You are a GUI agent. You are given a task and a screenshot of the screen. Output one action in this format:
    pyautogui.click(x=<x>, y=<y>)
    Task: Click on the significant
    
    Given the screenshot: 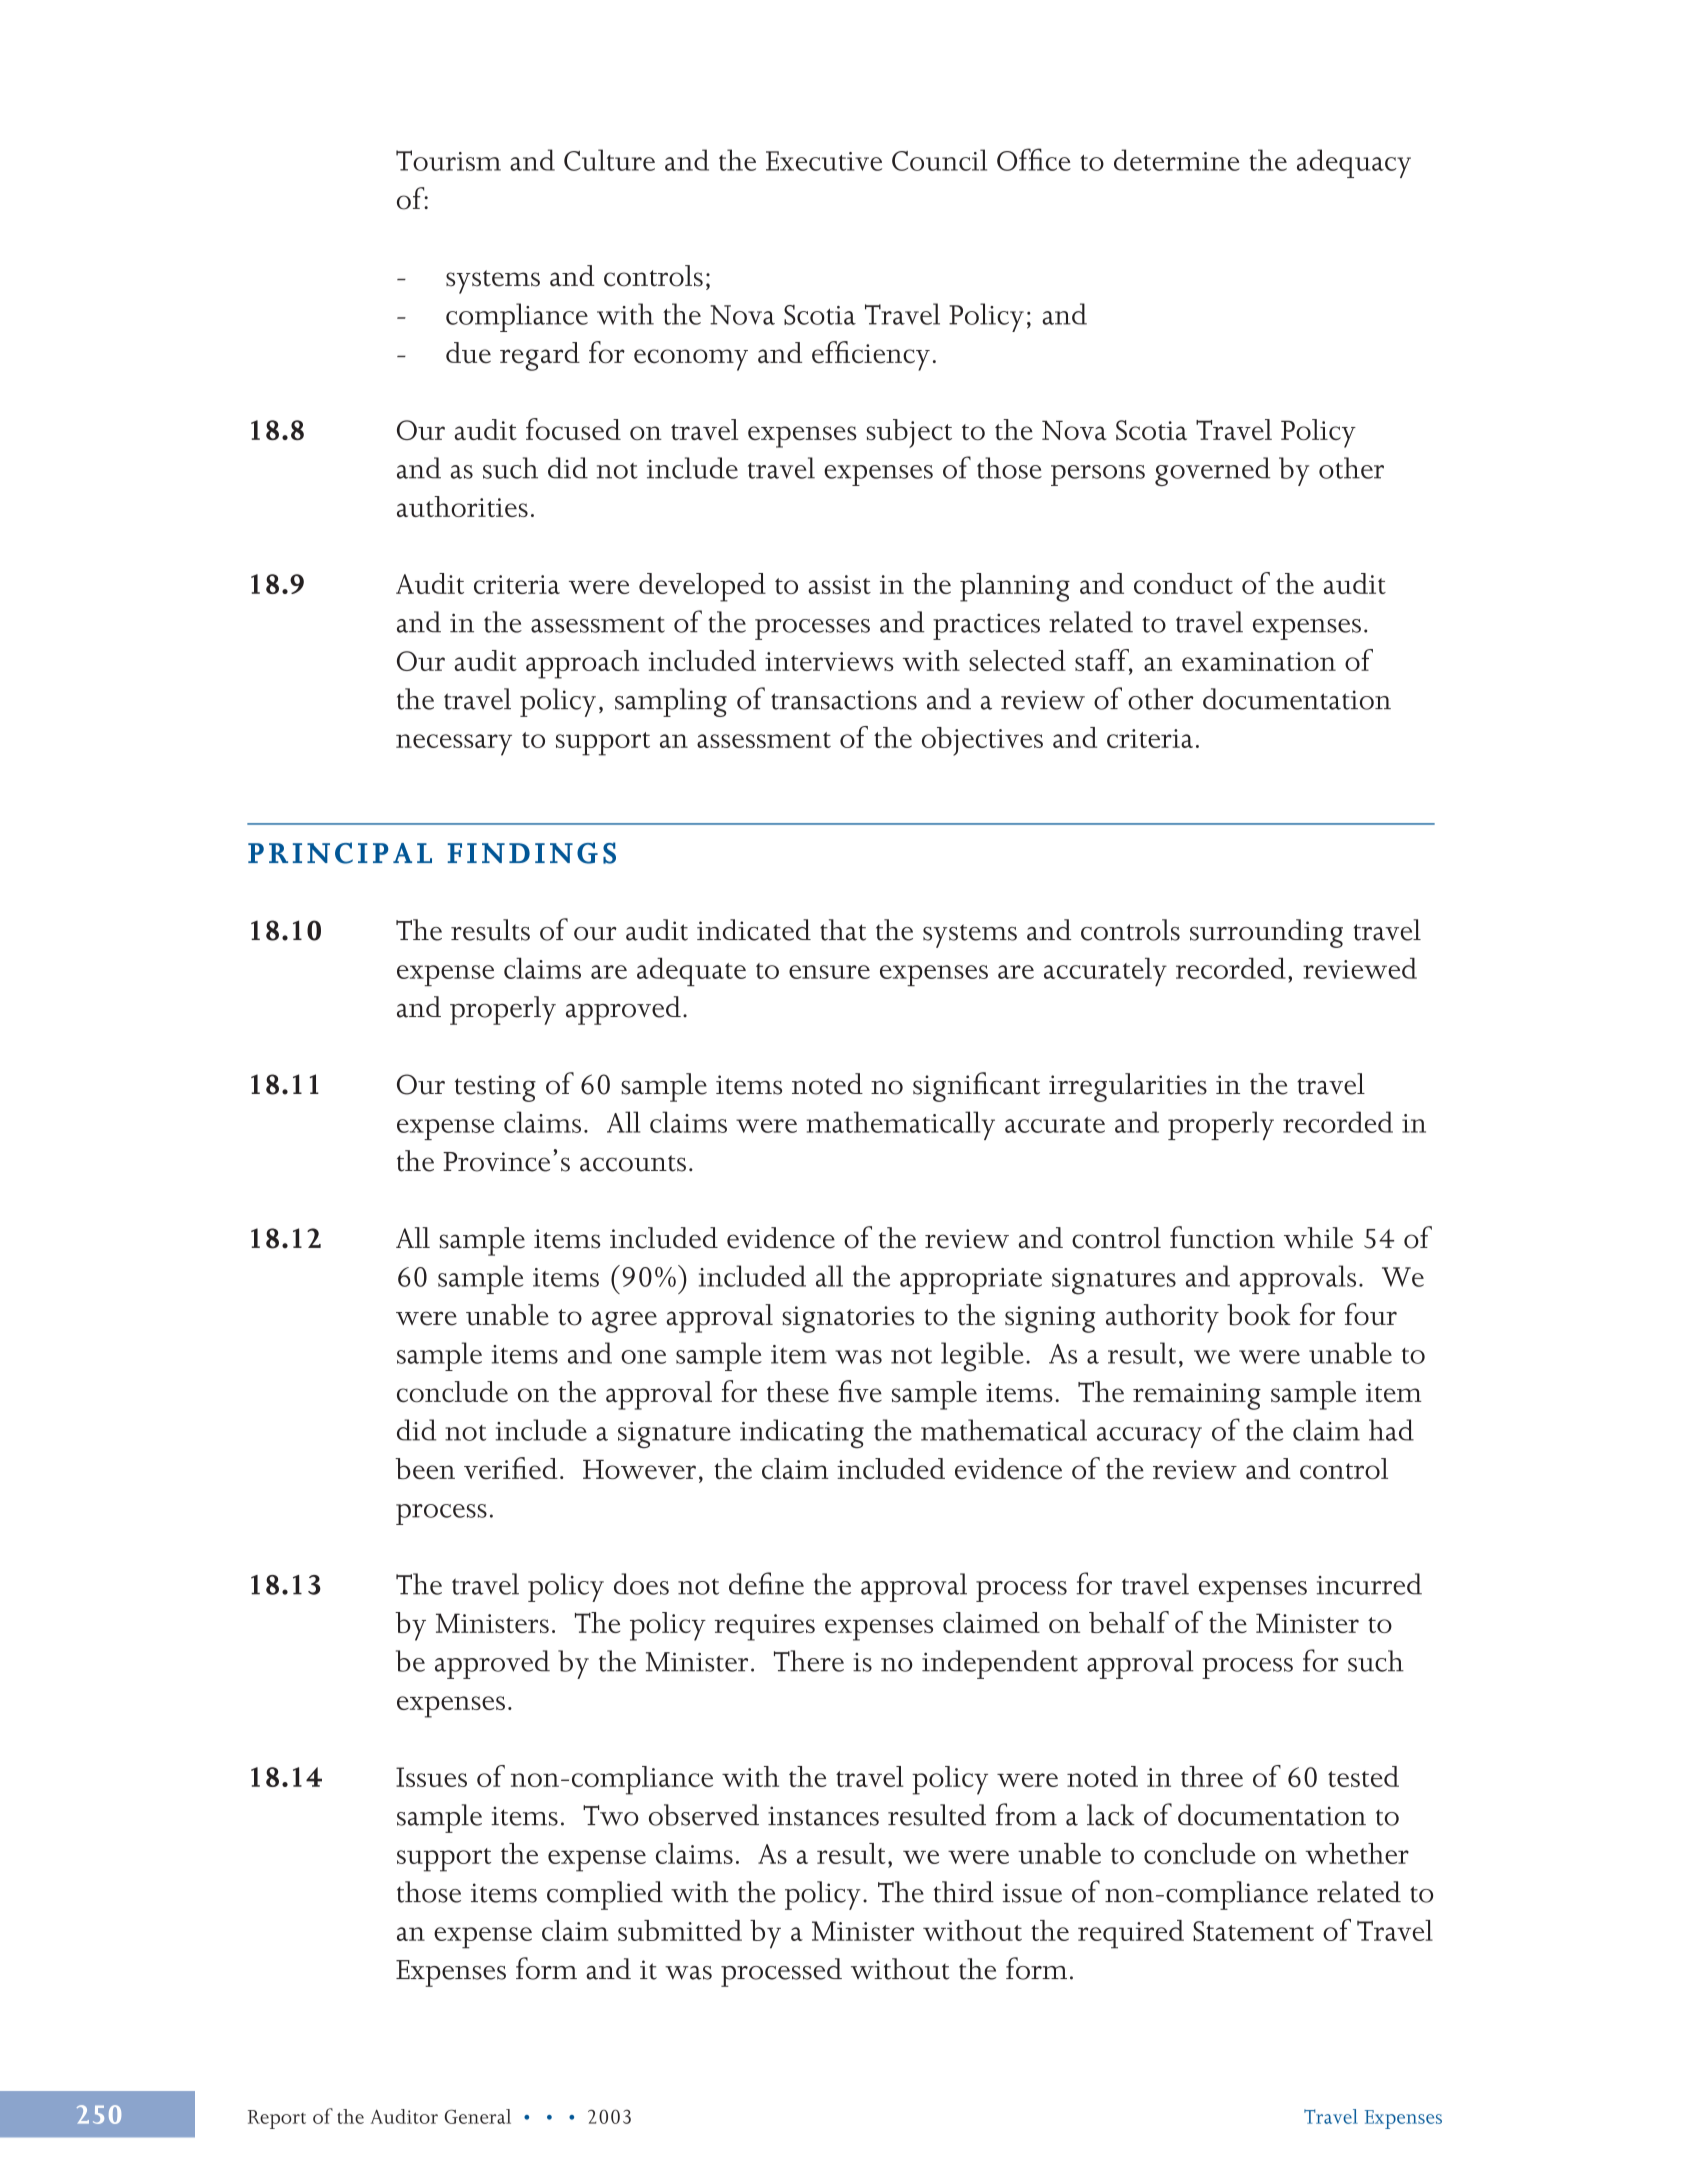 What is the action you would take?
    pyautogui.click(x=976, y=1087)
